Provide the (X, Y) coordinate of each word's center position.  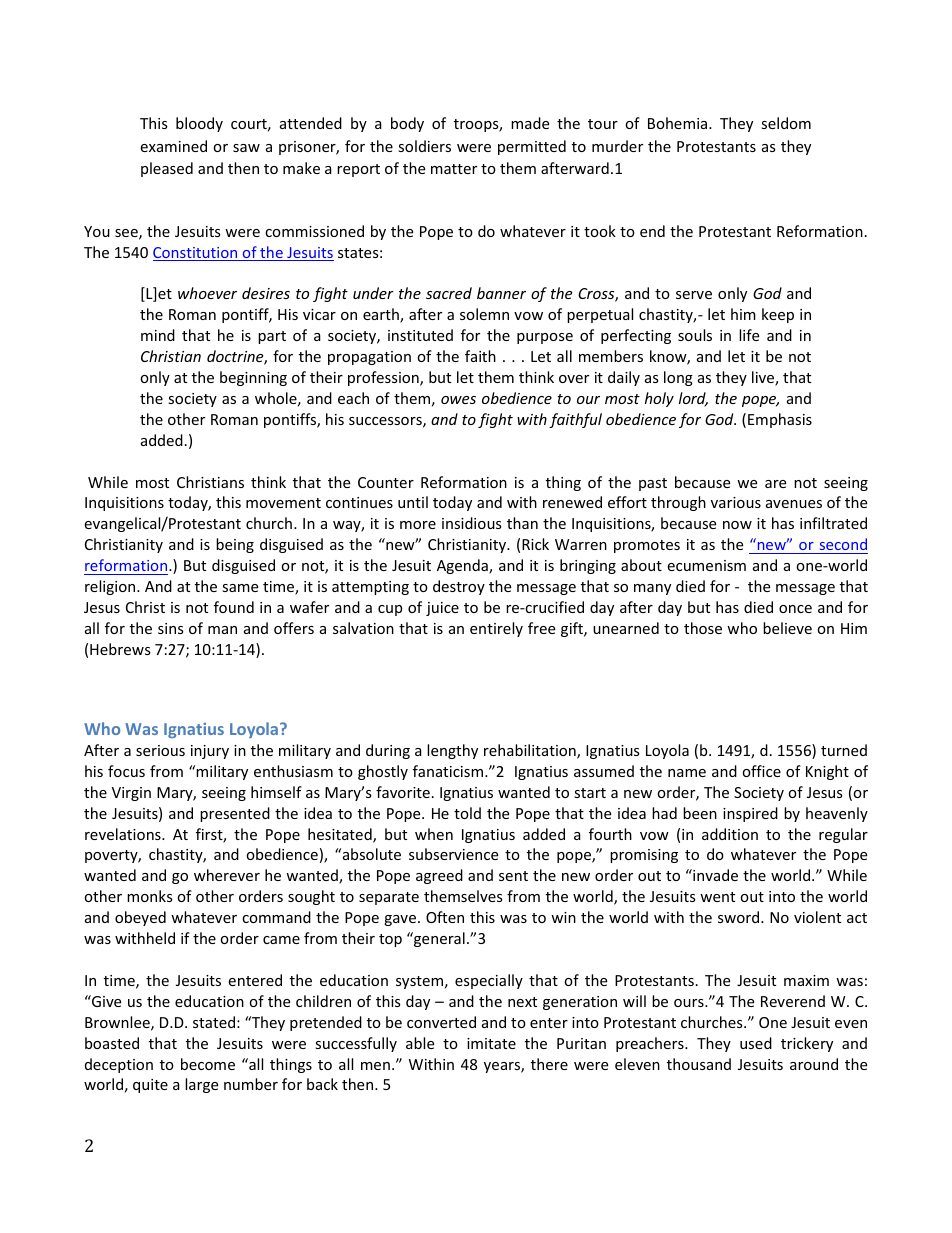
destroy (459, 587)
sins (171, 628)
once (795, 609)
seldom (786, 123)
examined (173, 146)
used (756, 1043)
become (208, 1064)
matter (454, 169)
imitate (491, 1043)
